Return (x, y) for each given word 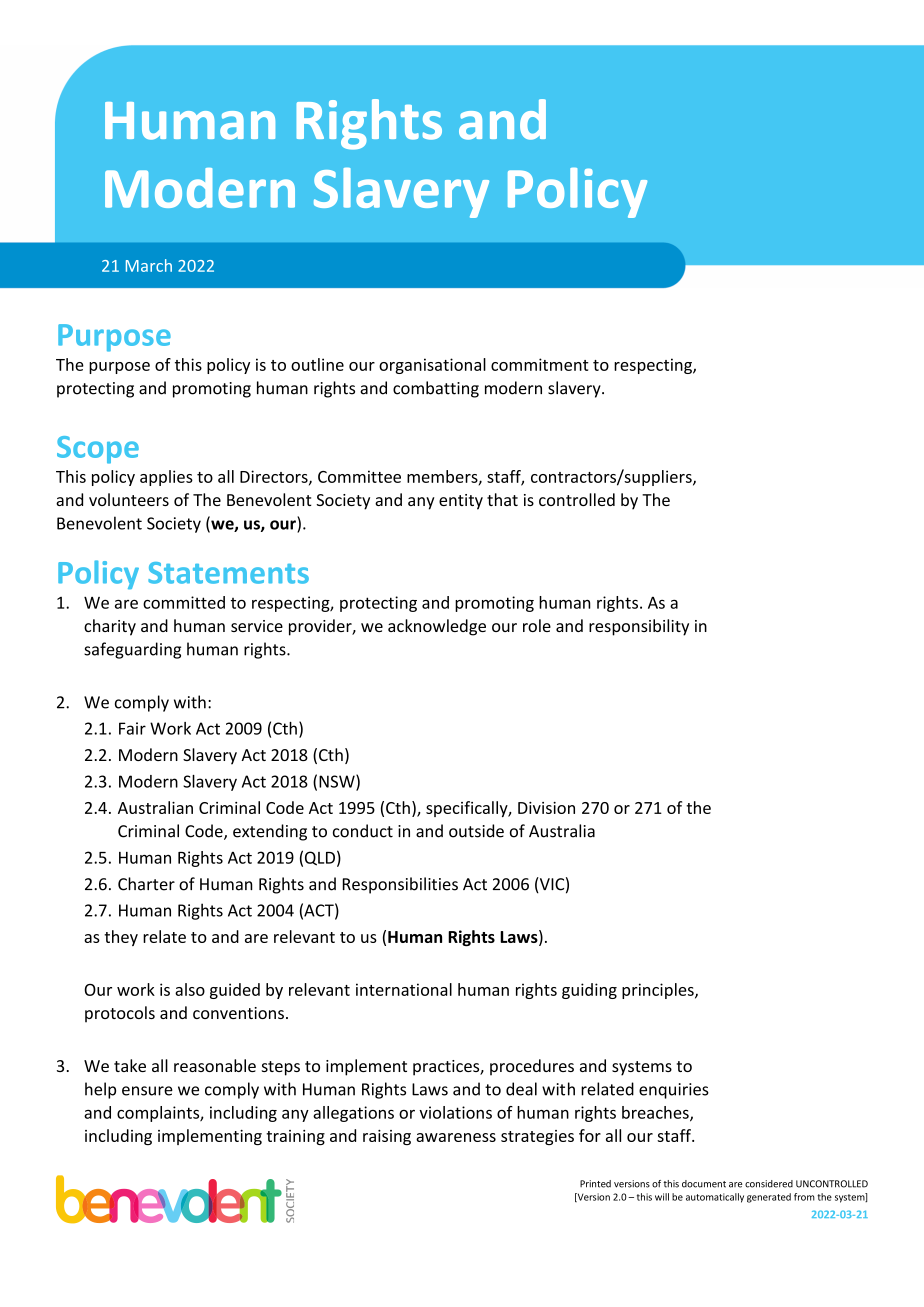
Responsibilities (400, 885)
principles (659, 991)
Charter (146, 884)
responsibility (639, 627)
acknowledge (437, 627)
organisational (432, 366)
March (149, 265)
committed (184, 602)
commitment (540, 364)
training (295, 1137)
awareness (456, 1137)
